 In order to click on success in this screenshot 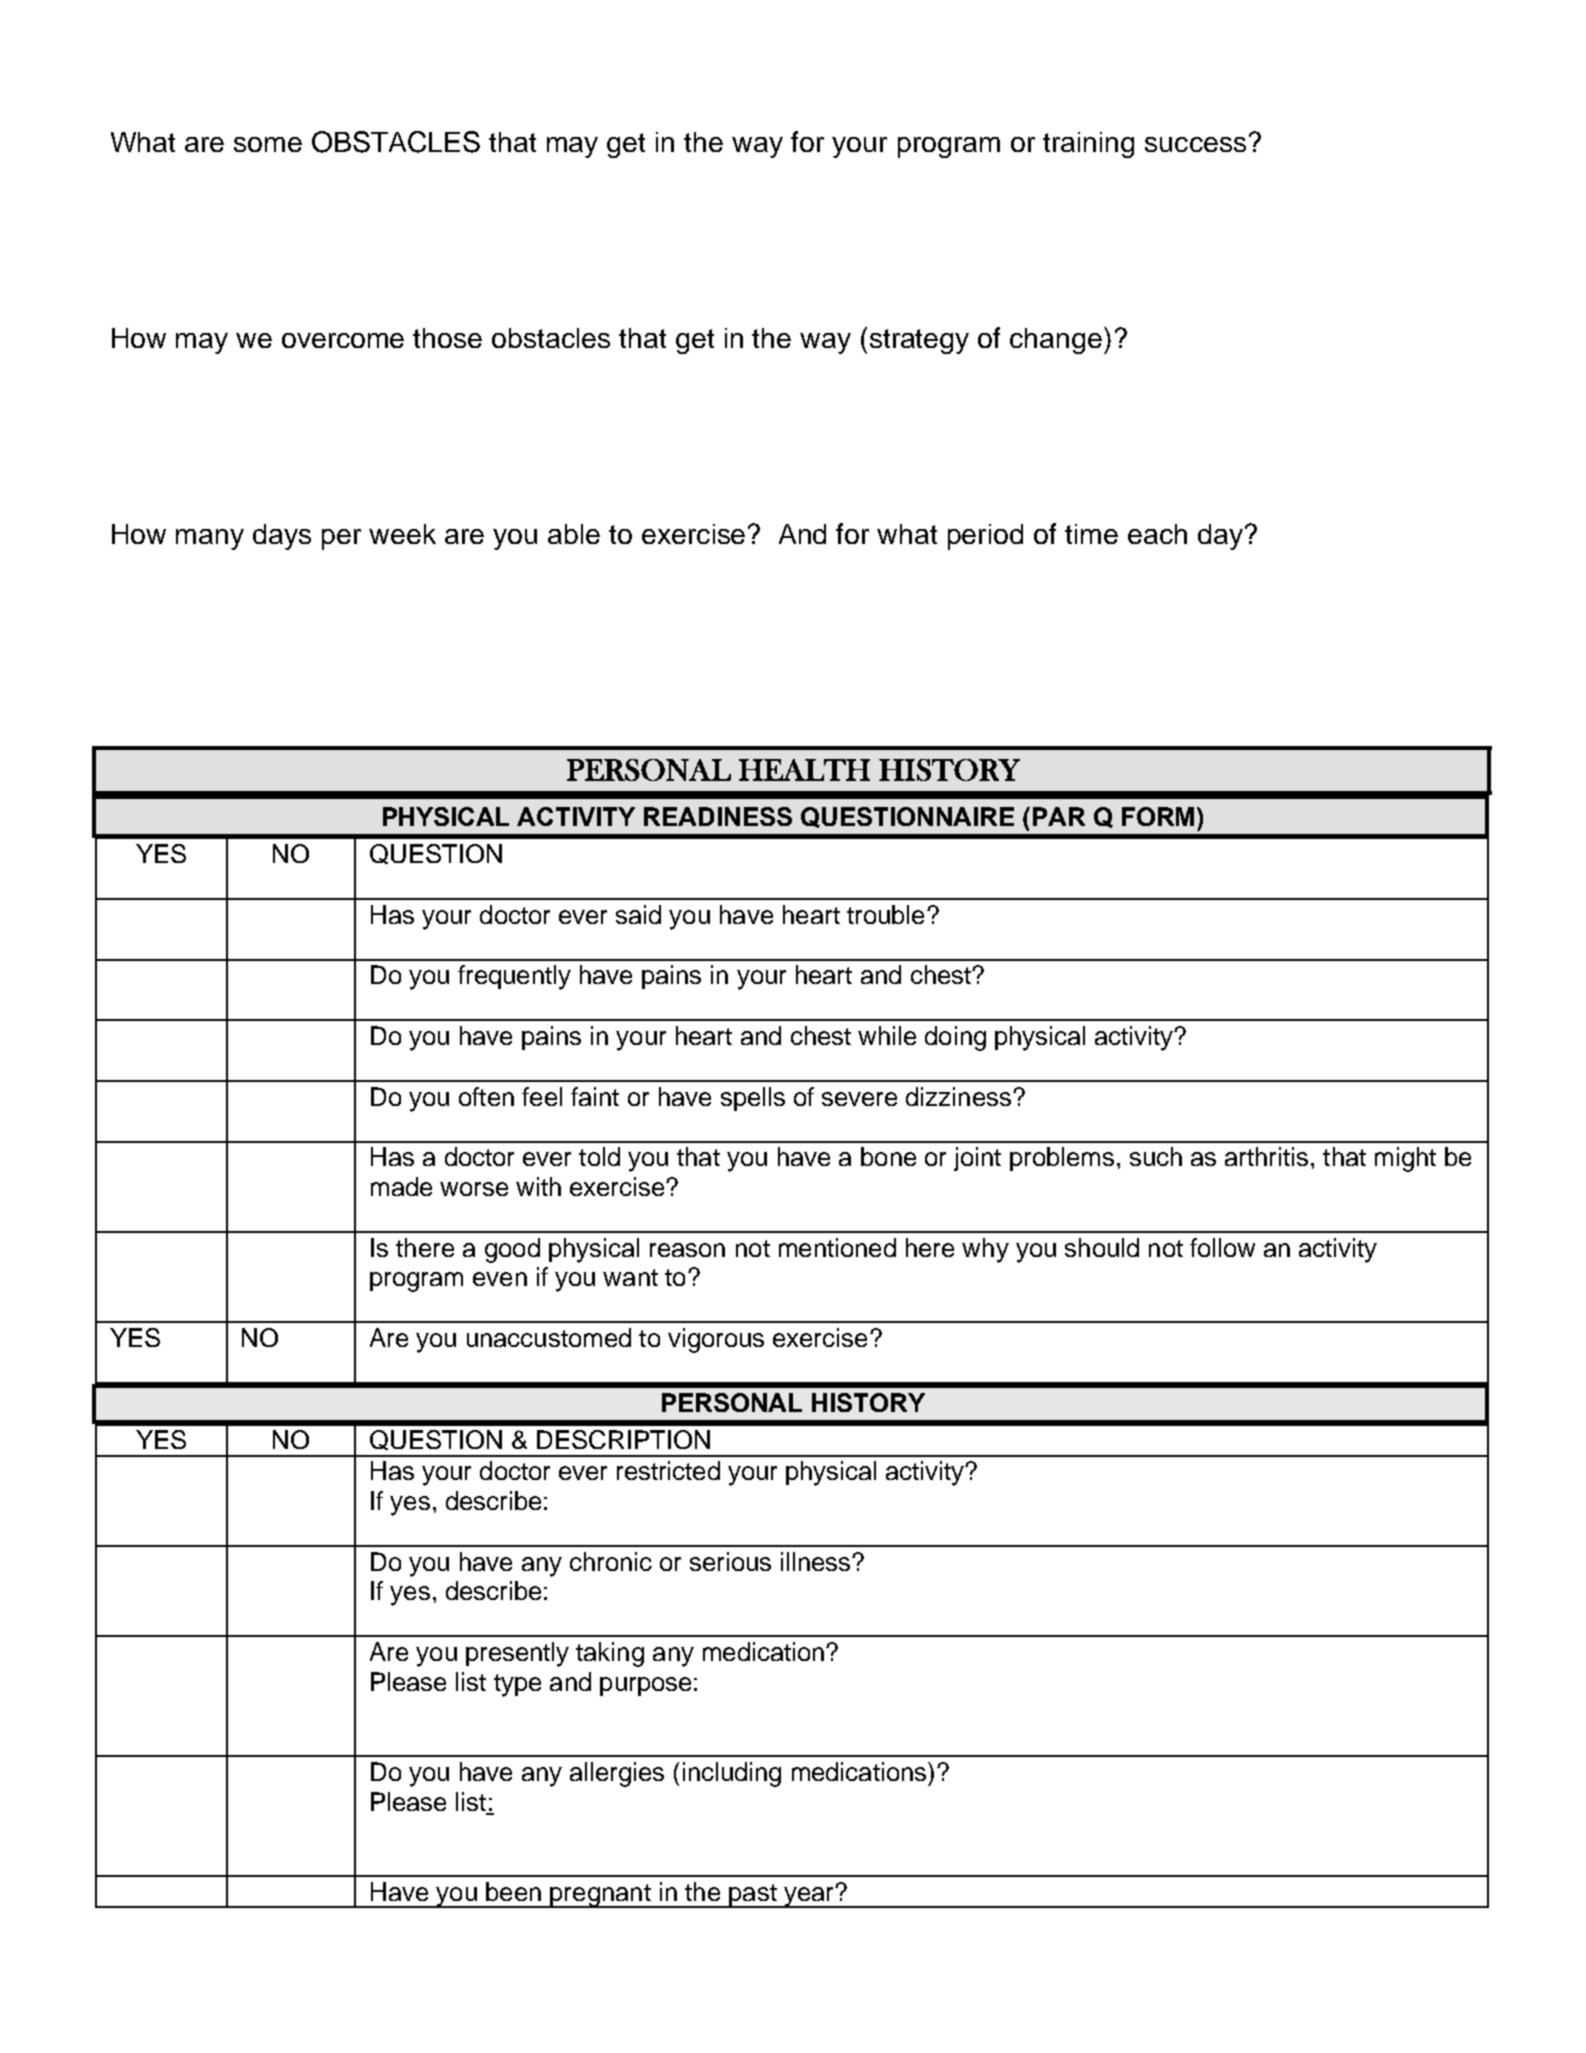, I will do `click(1195, 144)`.
